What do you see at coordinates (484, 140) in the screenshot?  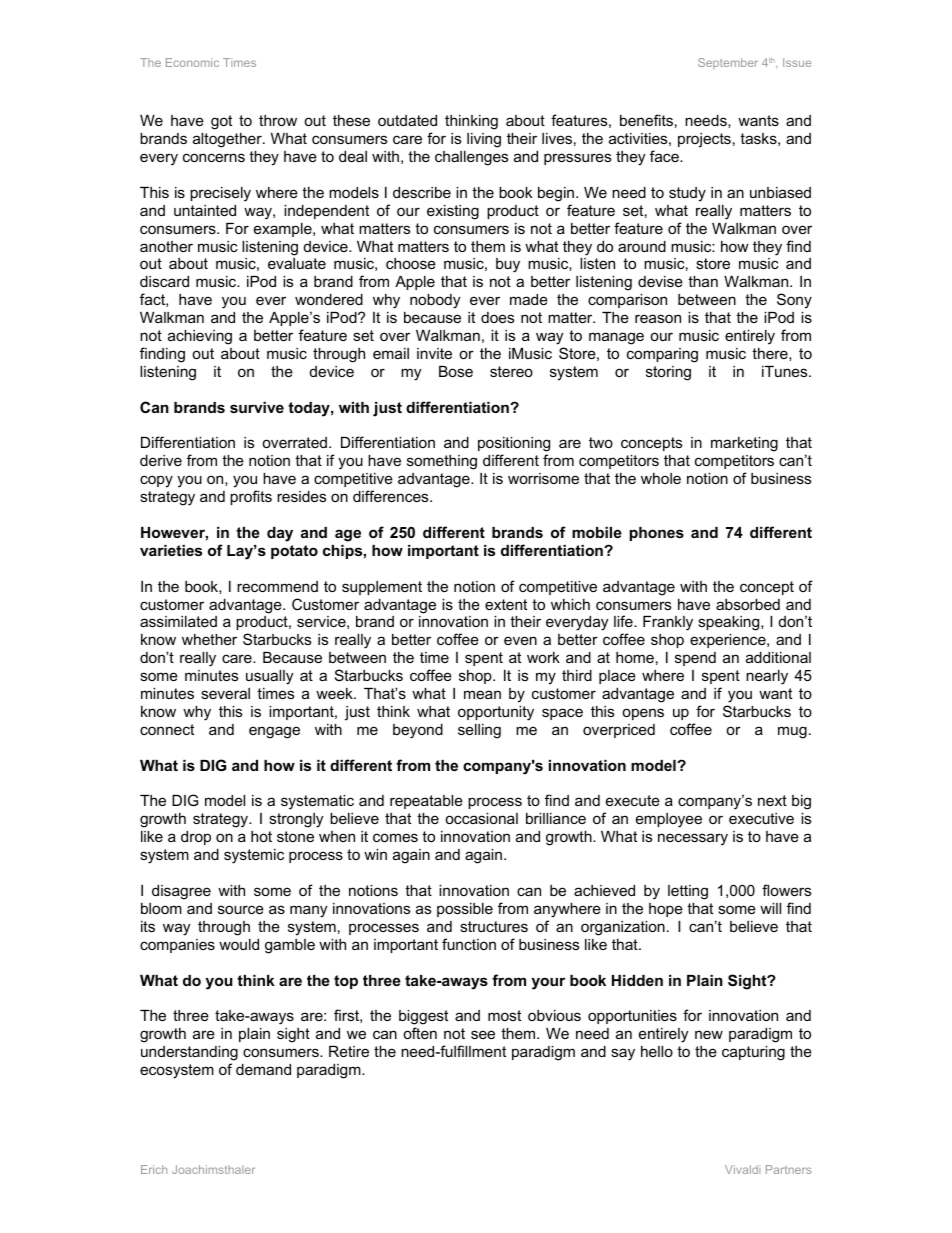 I see `living` at bounding box center [484, 140].
